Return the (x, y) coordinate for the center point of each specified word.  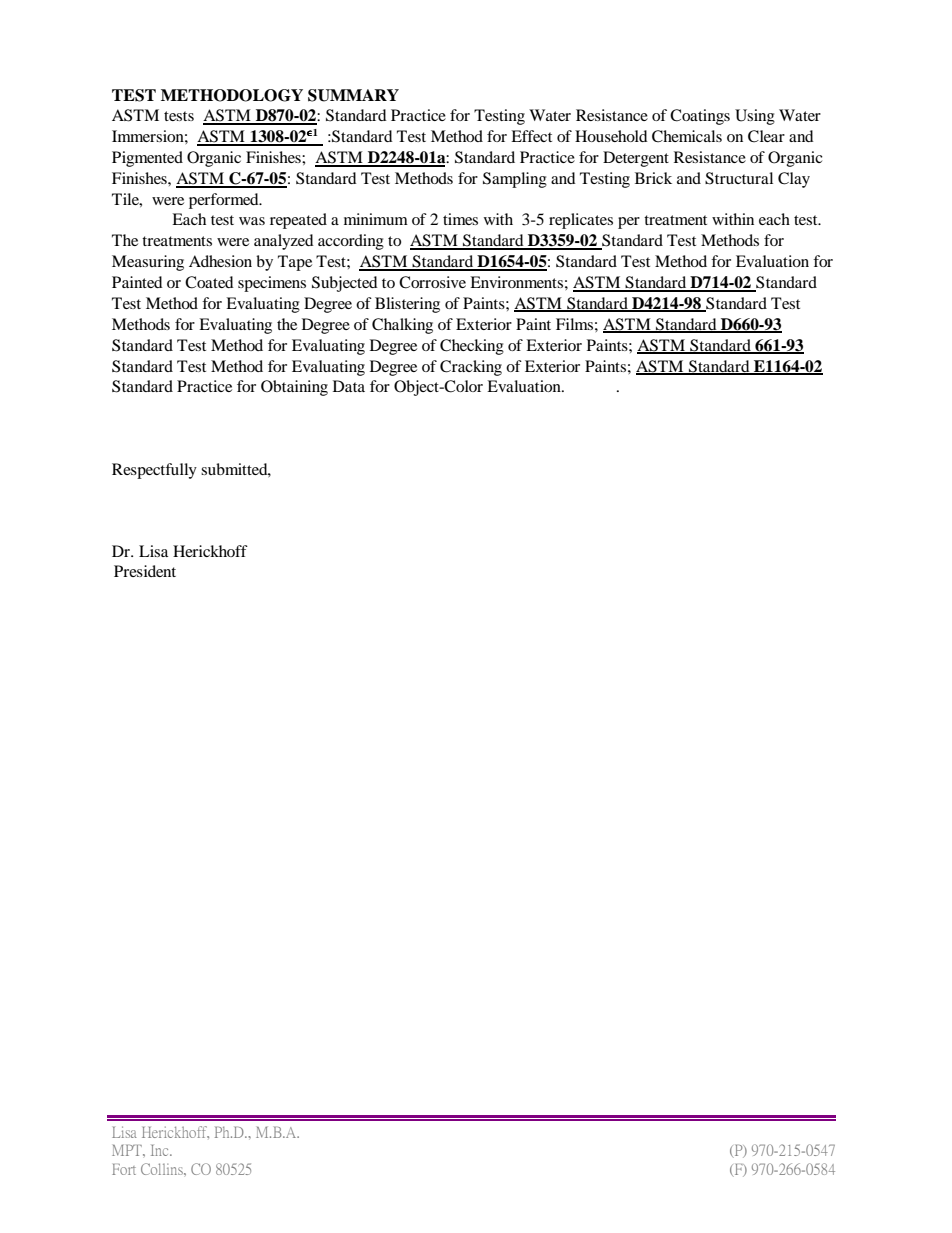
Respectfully (154, 471)
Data (349, 386)
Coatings (700, 117)
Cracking (471, 368)
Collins (163, 1169)
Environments (516, 282)
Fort (124, 1169)
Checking (472, 347)
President (145, 571)
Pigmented (147, 159)
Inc (161, 1150)
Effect (531, 136)
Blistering (407, 305)
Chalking (402, 326)
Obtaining (294, 388)
